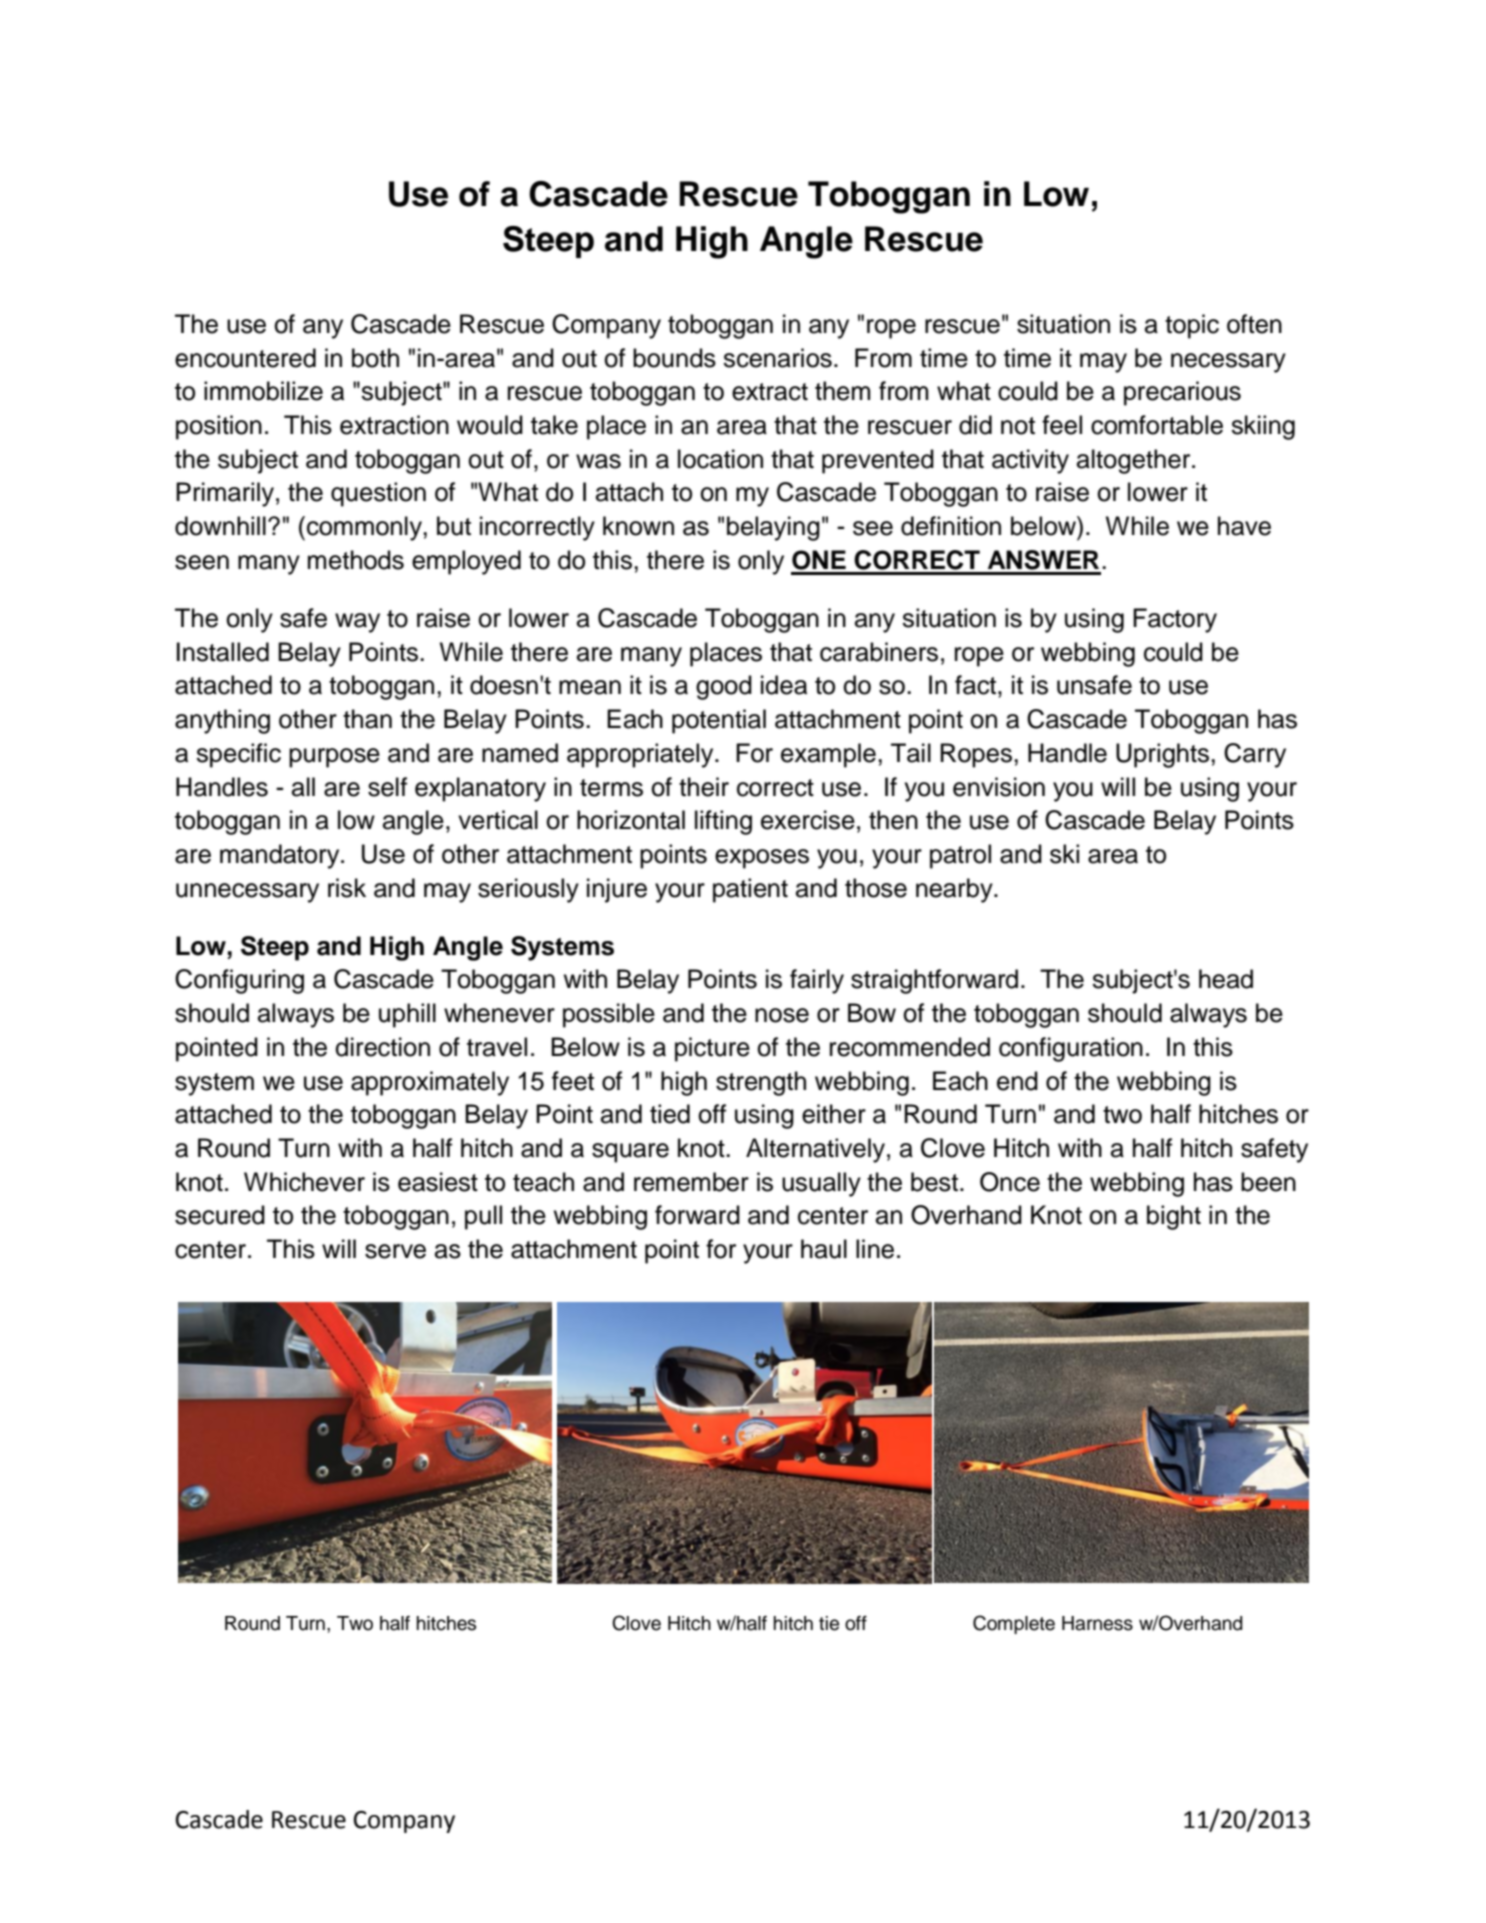  Describe the element at coordinates (1014, 1624) in the document. I see `Complete` at that location.
